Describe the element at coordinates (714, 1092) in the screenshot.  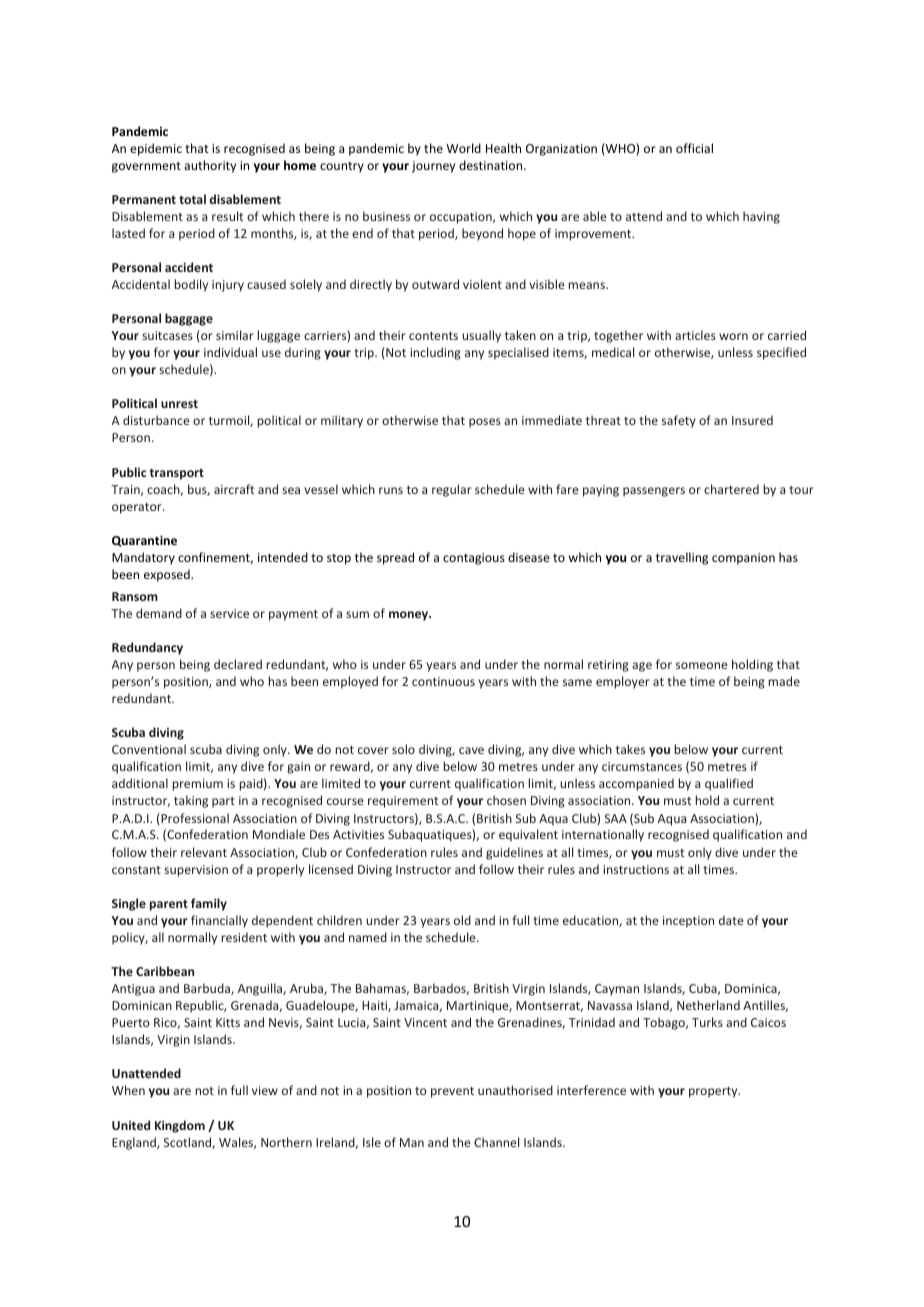
I see `property` at that location.
